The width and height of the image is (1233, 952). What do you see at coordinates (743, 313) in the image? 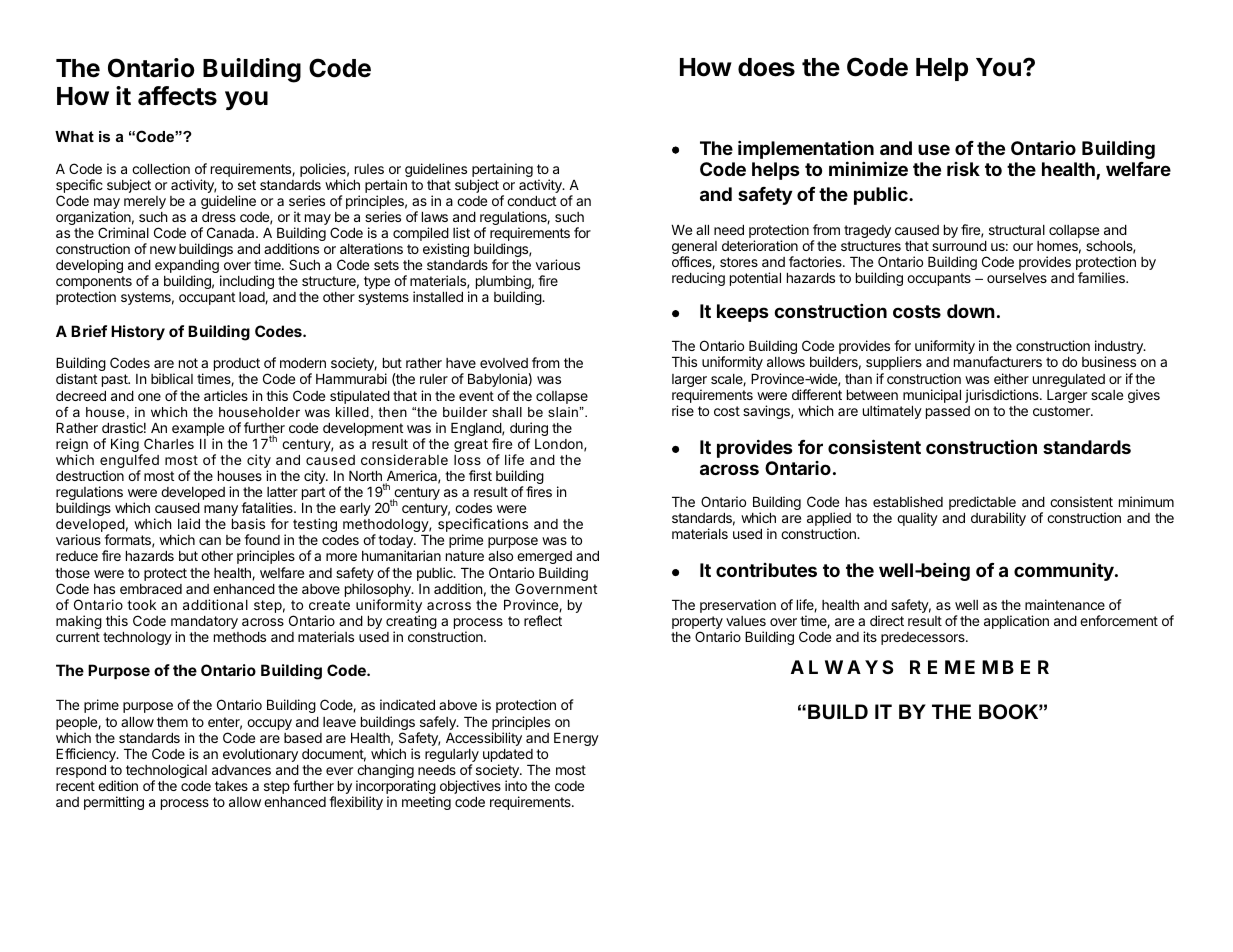
I see `keeps` at bounding box center [743, 313].
